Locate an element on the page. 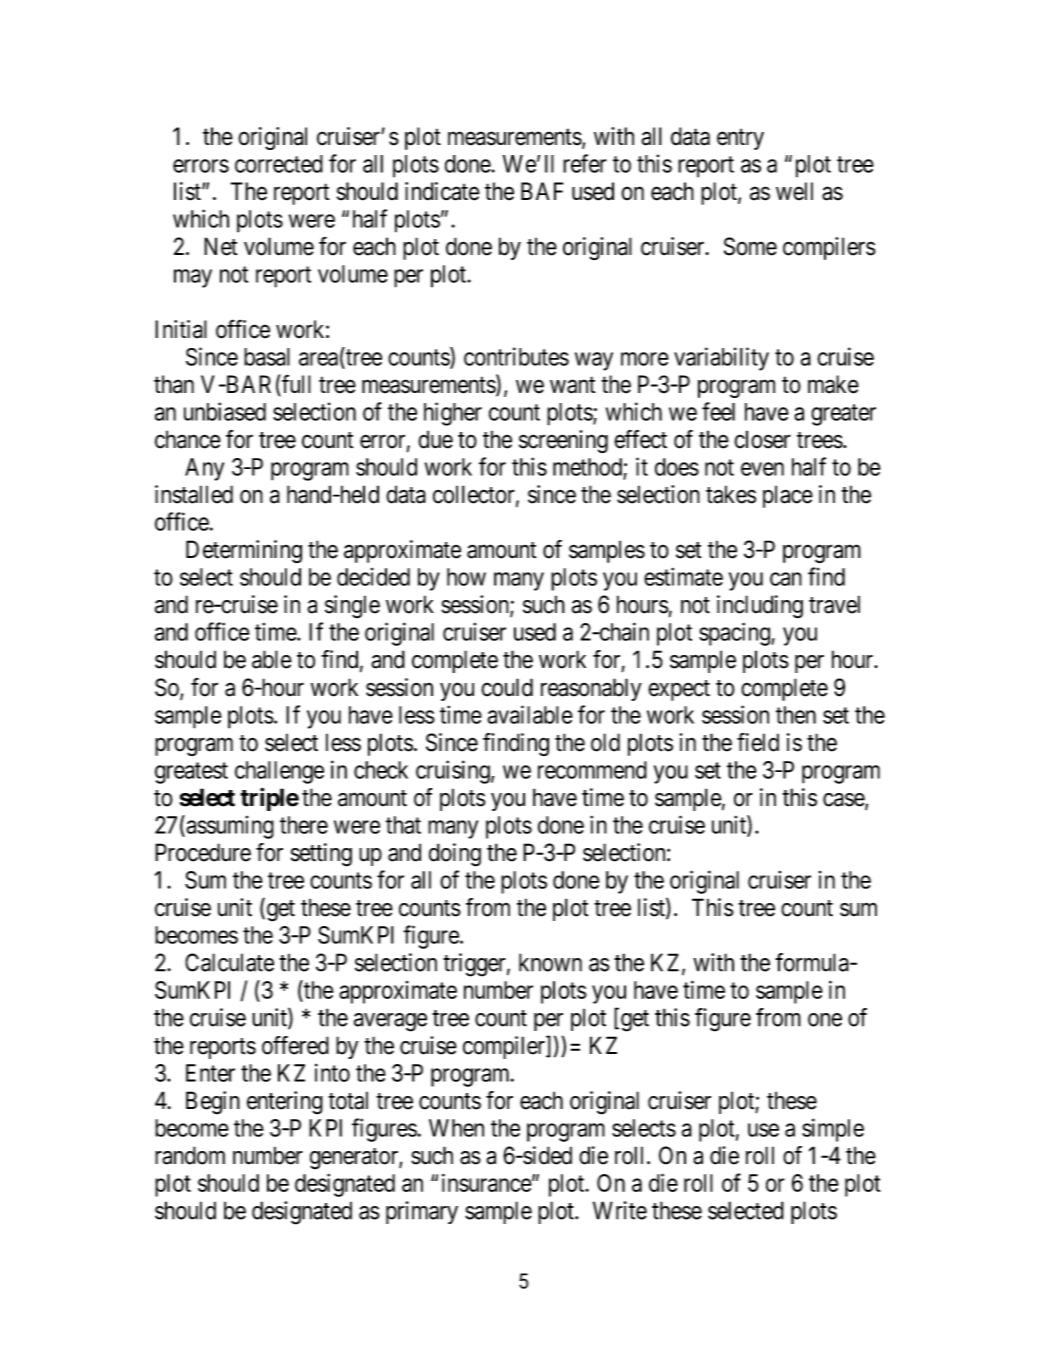  simple is located at coordinates (833, 1130).
